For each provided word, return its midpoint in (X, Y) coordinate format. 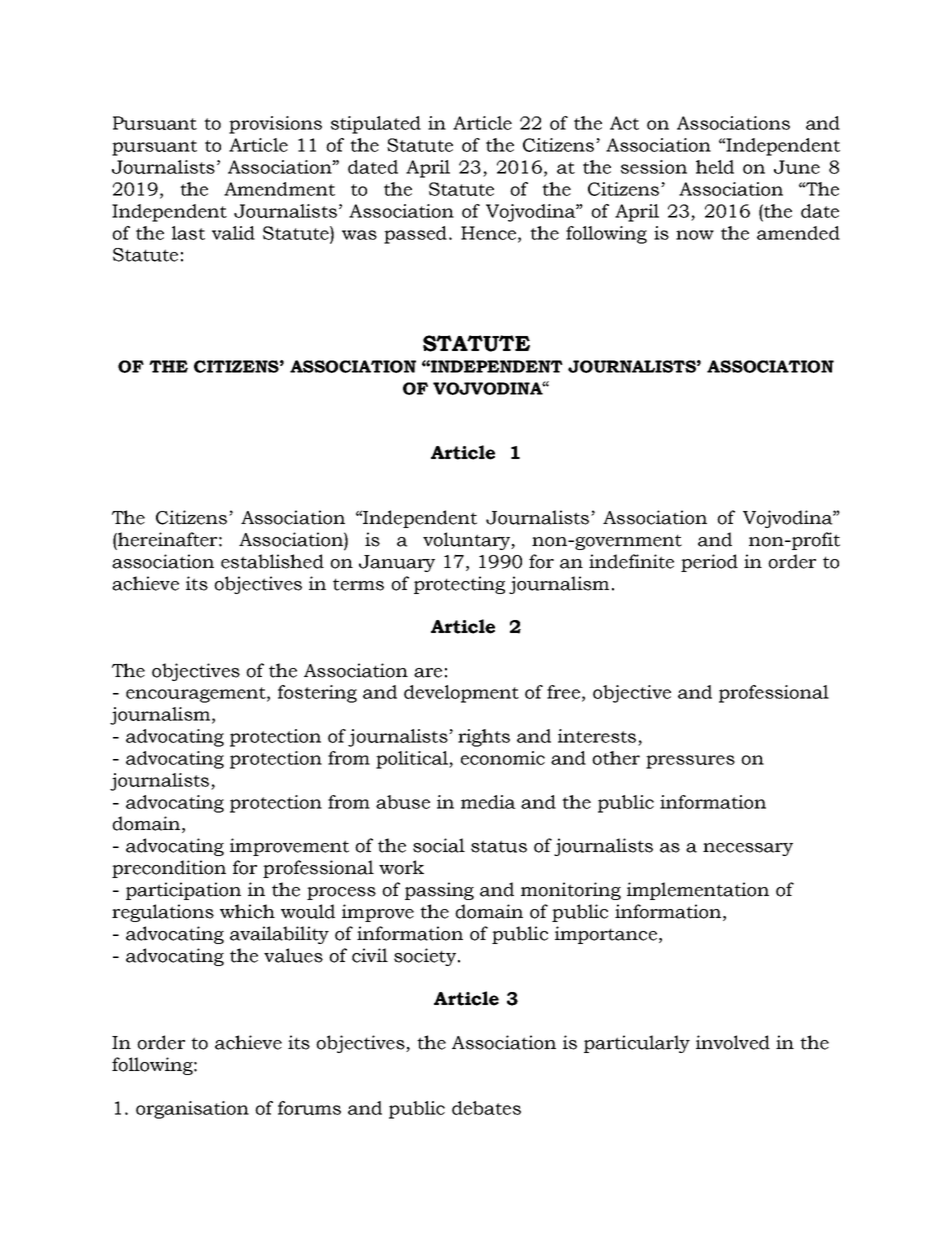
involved (733, 1042)
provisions (275, 125)
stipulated (376, 125)
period (709, 563)
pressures (690, 762)
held (715, 167)
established (272, 561)
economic (503, 758)
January (397, 563)
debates (486, 1108)
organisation (192, 1110)
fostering (317, 694)
